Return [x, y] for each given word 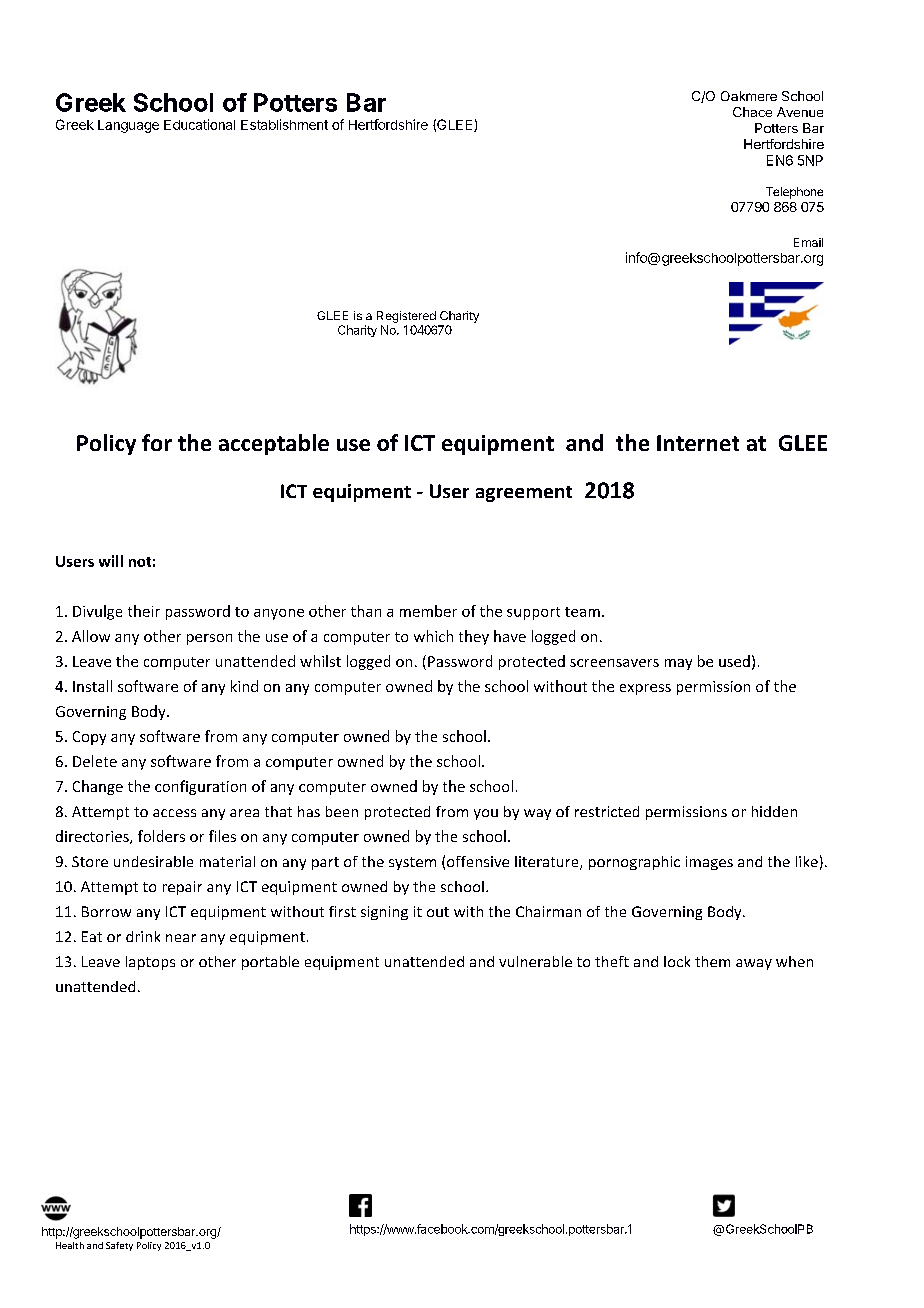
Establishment [284, 124]
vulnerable [535, 961]
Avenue [800, 112]
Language [128, 126]
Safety [119, 1246]
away [754, 964]
